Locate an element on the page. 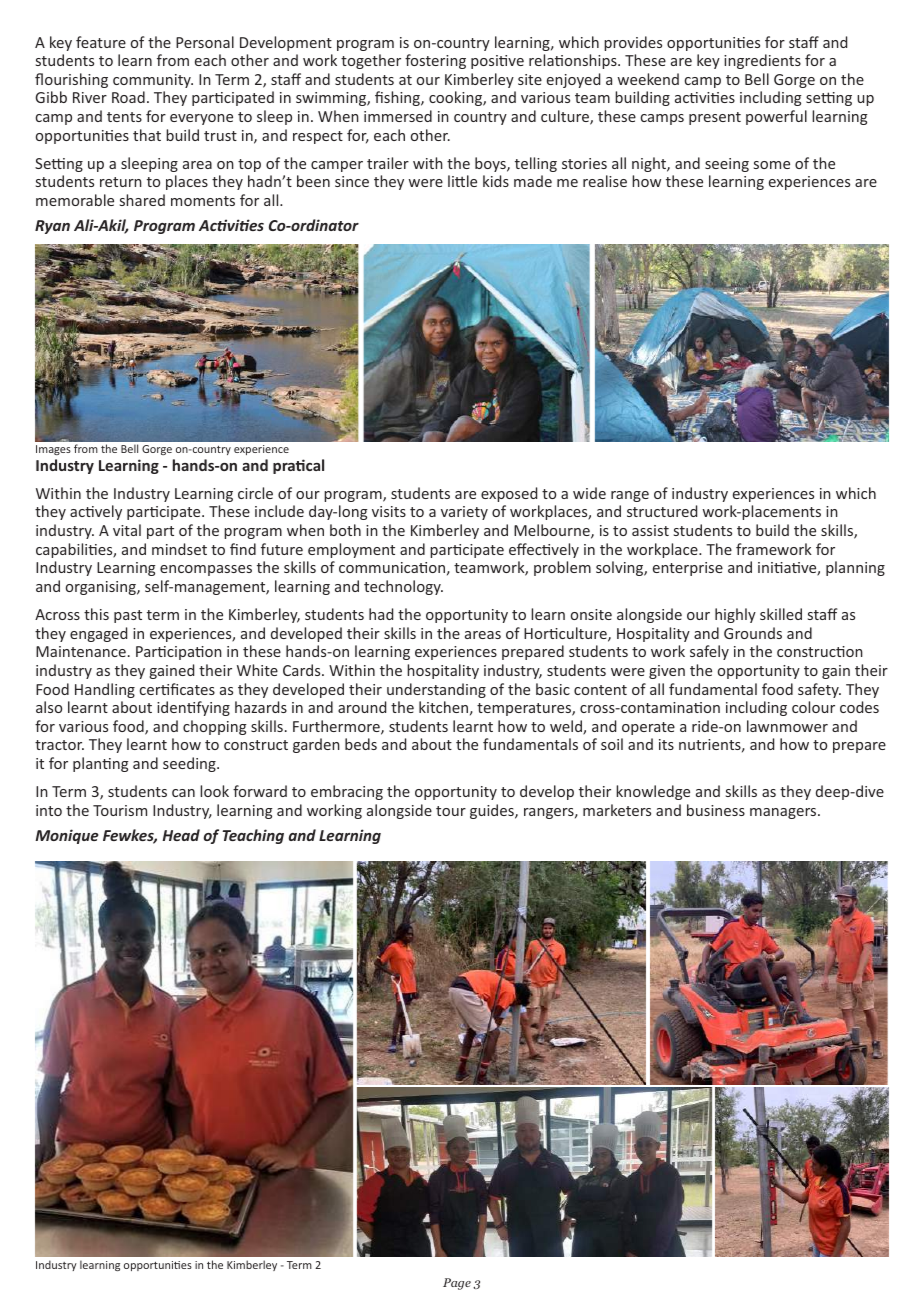 The height and width of the document is (1308, 924). Head is located at coordinates (181, 835).
